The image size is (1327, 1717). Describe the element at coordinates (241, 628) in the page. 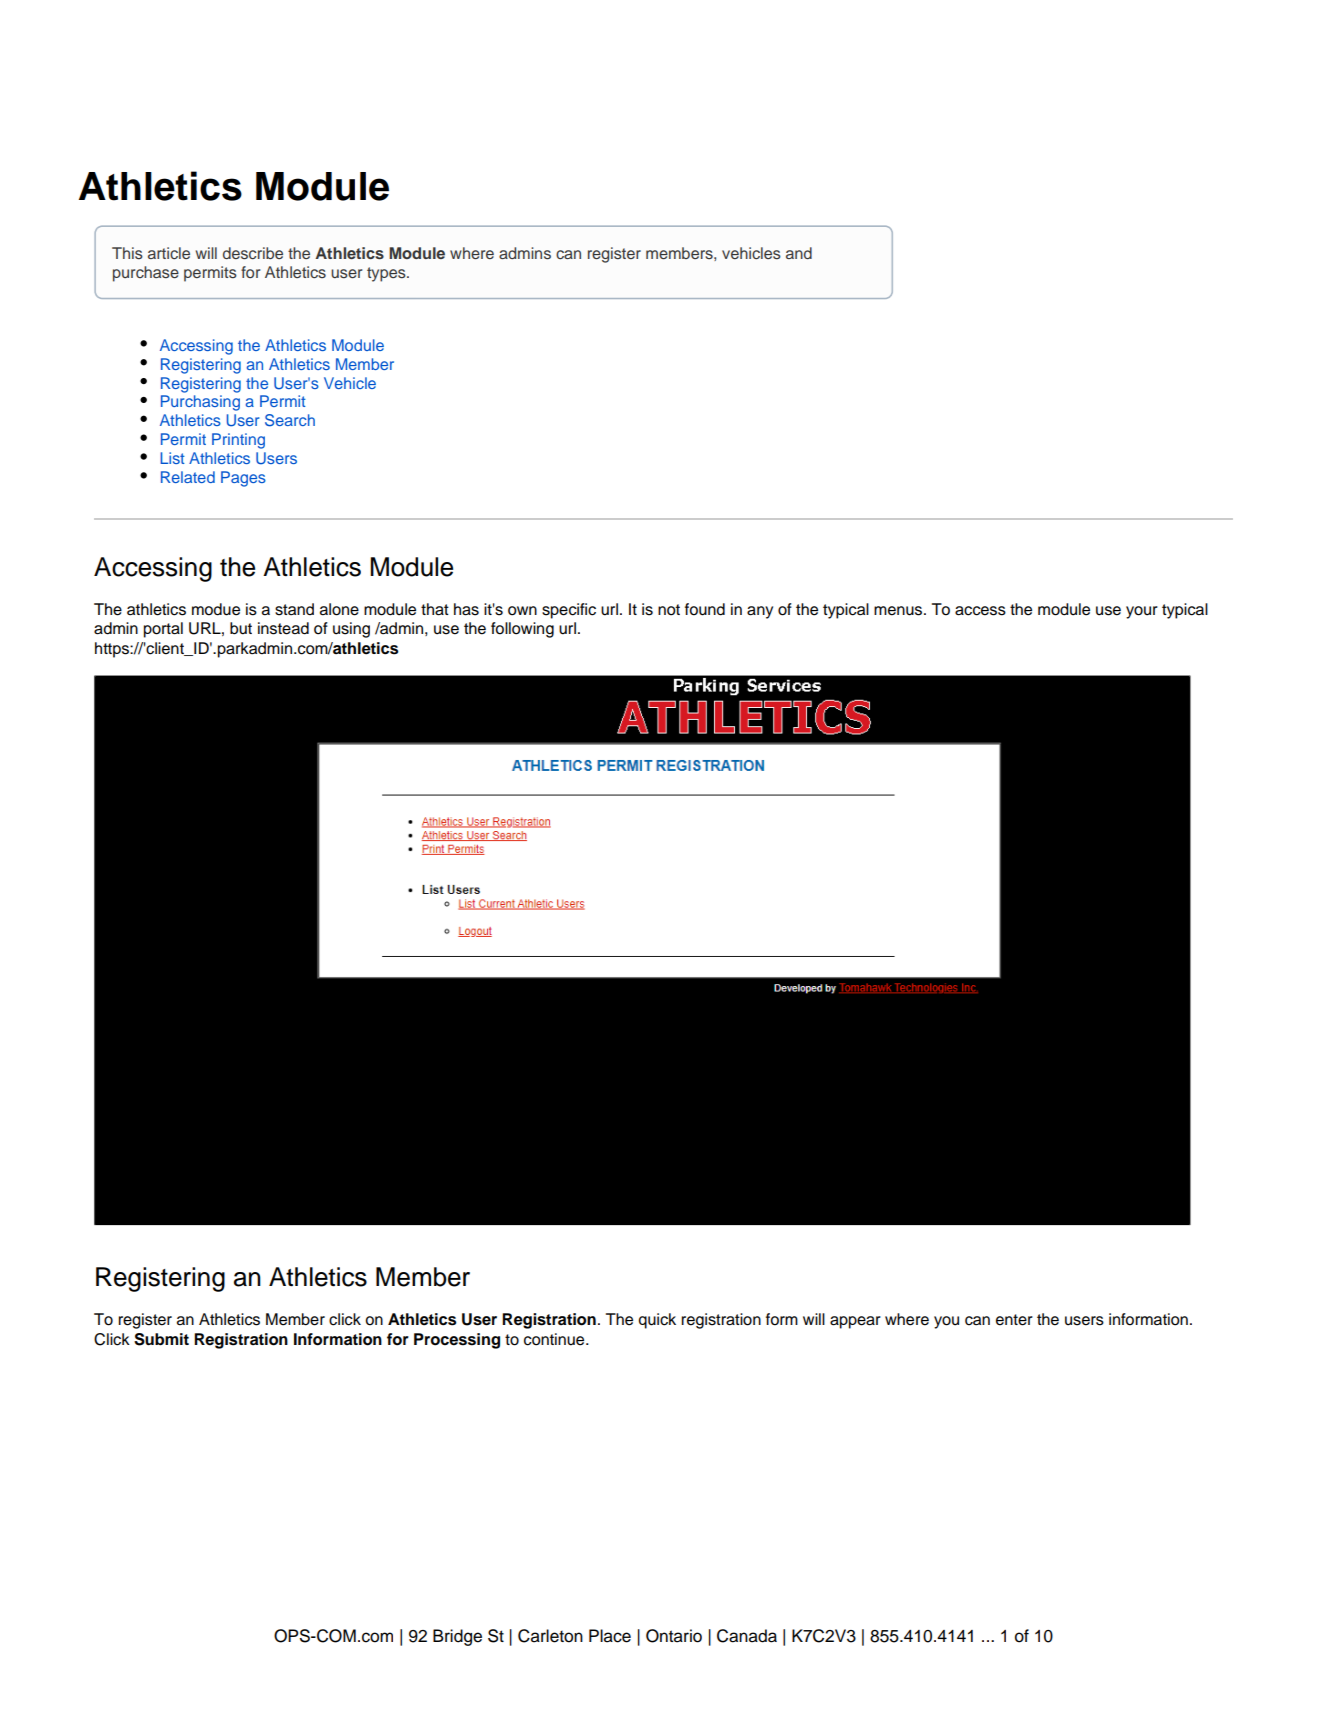

I see `but` at that location.
